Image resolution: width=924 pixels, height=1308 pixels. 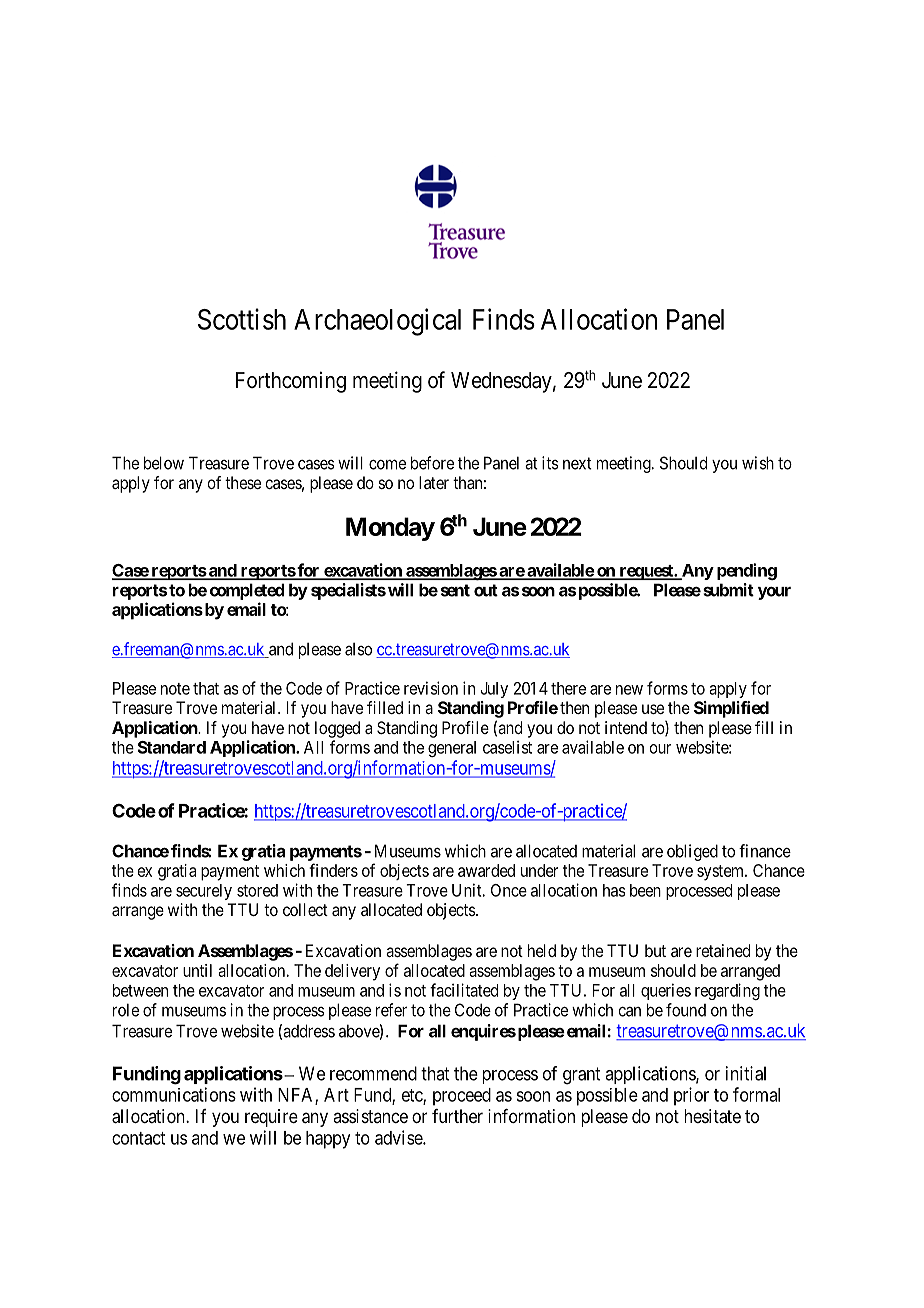 I want to click on Scottish, so click(x=242, y=319).
